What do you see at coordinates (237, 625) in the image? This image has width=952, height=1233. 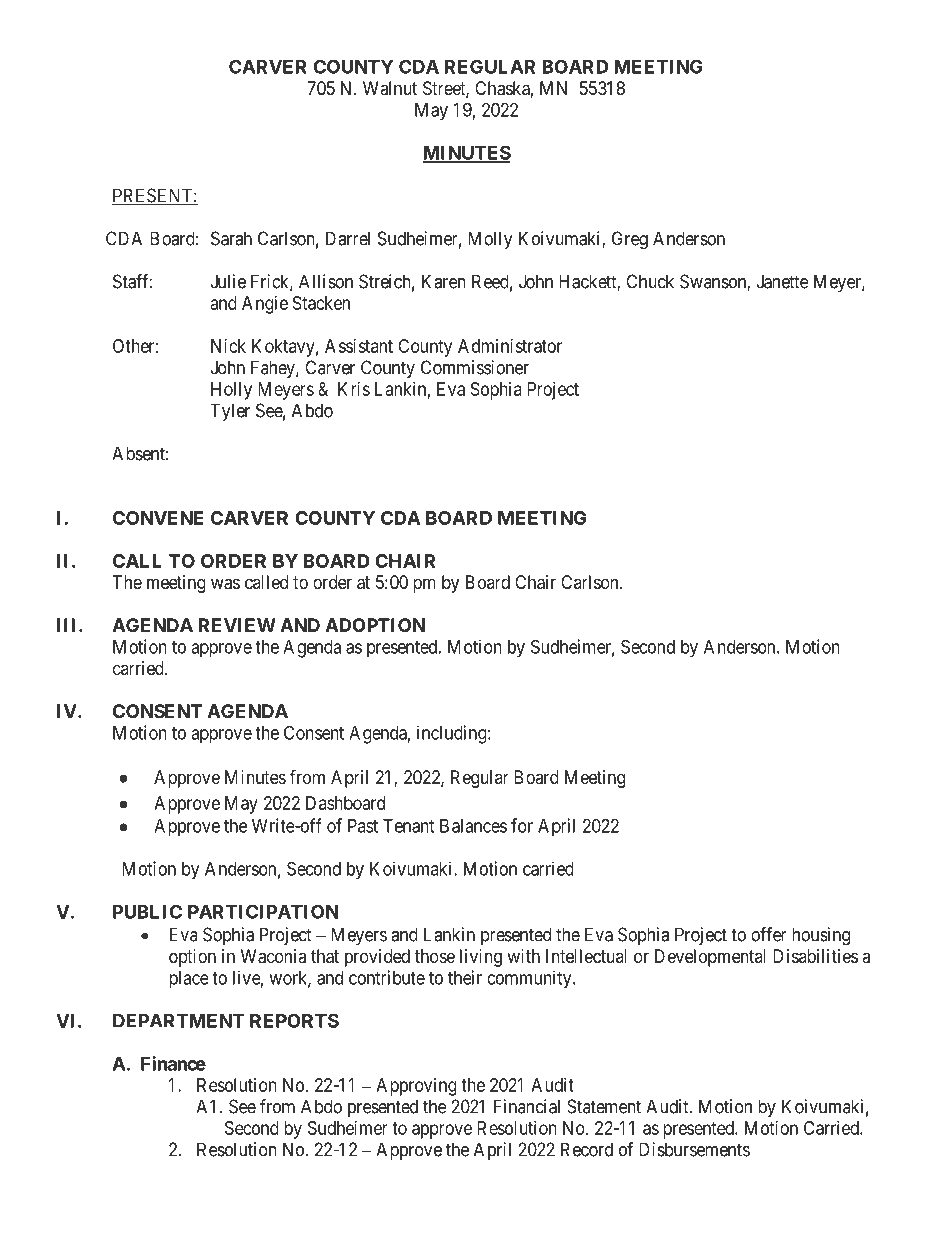 I see `REVIEW` at bounding box center [237, 625].
